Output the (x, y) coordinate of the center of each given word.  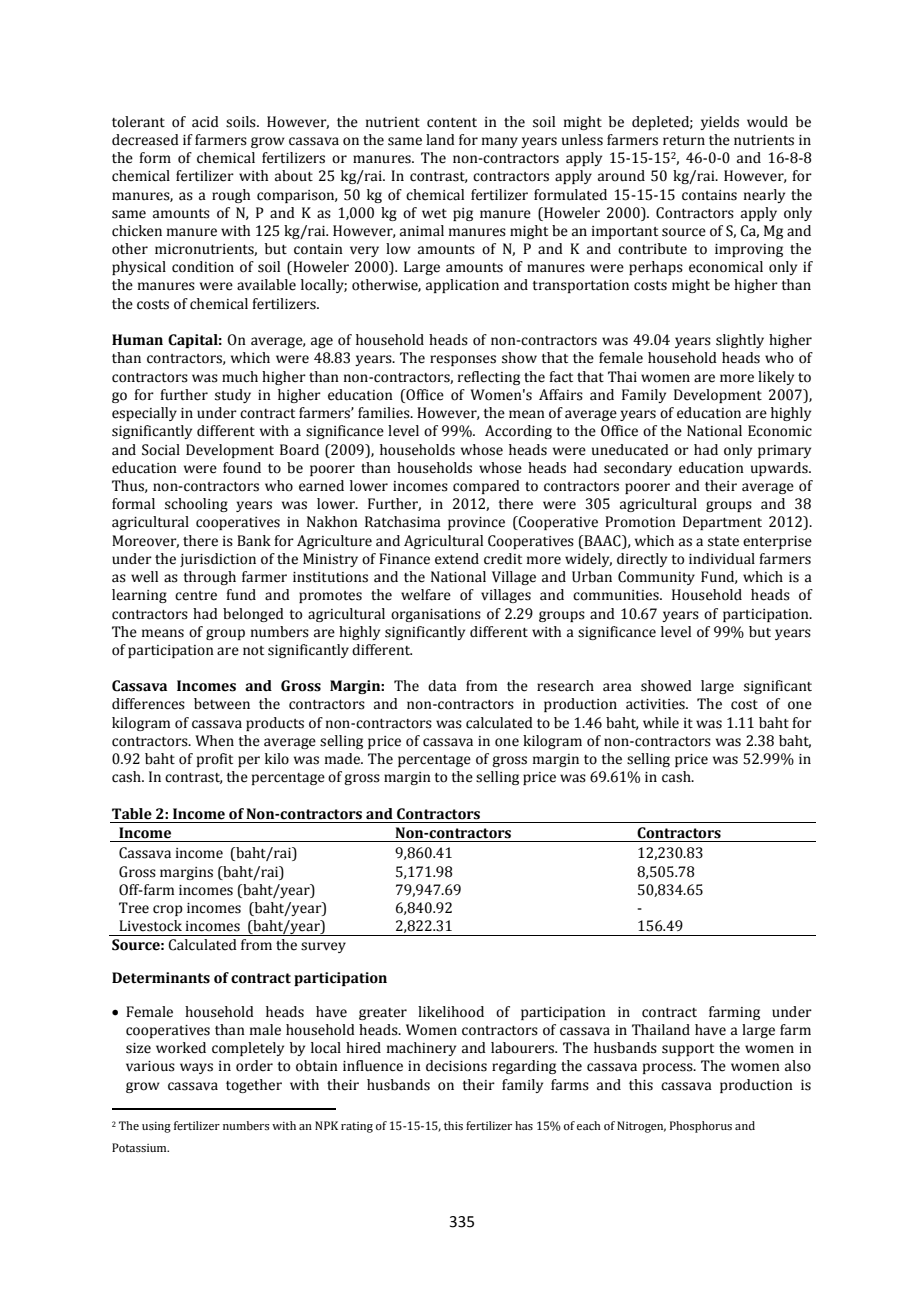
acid (205, 122)
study (233, 396)
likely (776, 378)
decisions (456, 1066)
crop (168, 910)
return (684, 141)
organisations (436, 615)
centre (196, 596)
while (661, 723)
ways (196, 1068)
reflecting (489, 378)
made (343, 759)
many (500, 142)
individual (722, 559)
